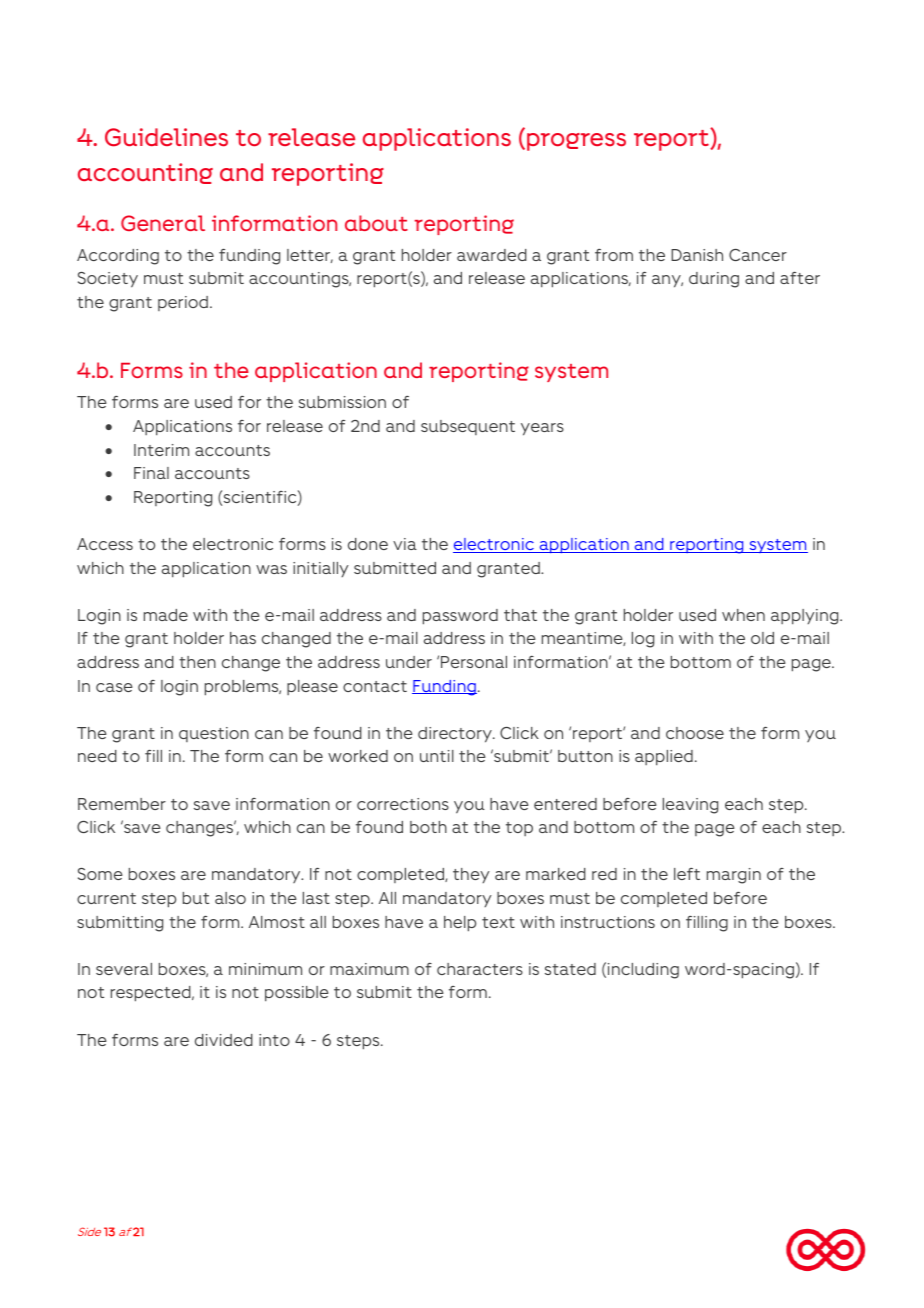  What do you see at coordinates (690, 806) in the document?
I see `leaving` at bounding box center [690, 806].
